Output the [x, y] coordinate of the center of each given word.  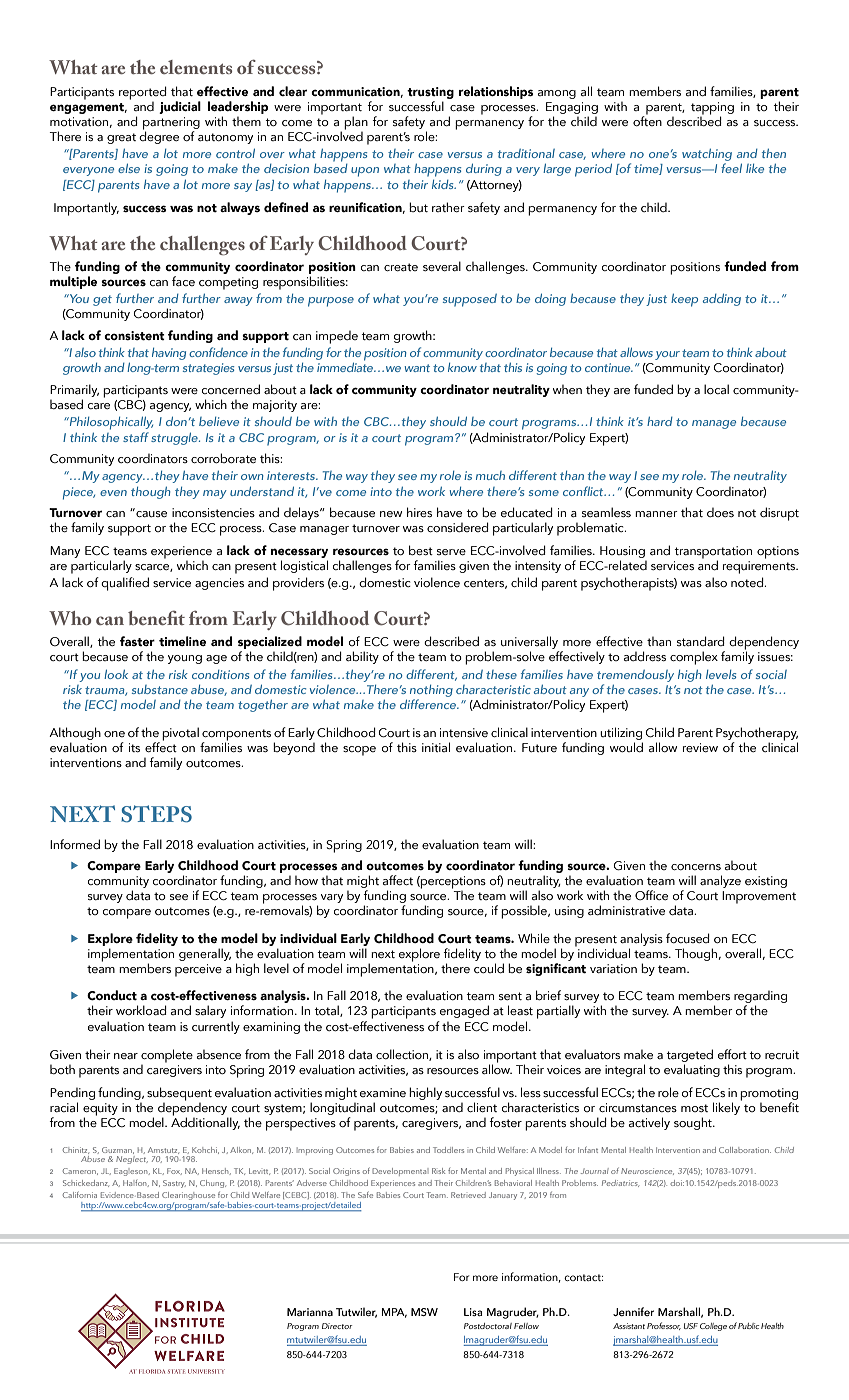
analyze [720, 881]
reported [143, 93]
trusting [430, 93]
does [720, 512]
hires [419, 512]
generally [205, 954]
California [80, 1195]
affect [398, 880]
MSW [424, 1312]
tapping [712, 109]
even [113, 493]
